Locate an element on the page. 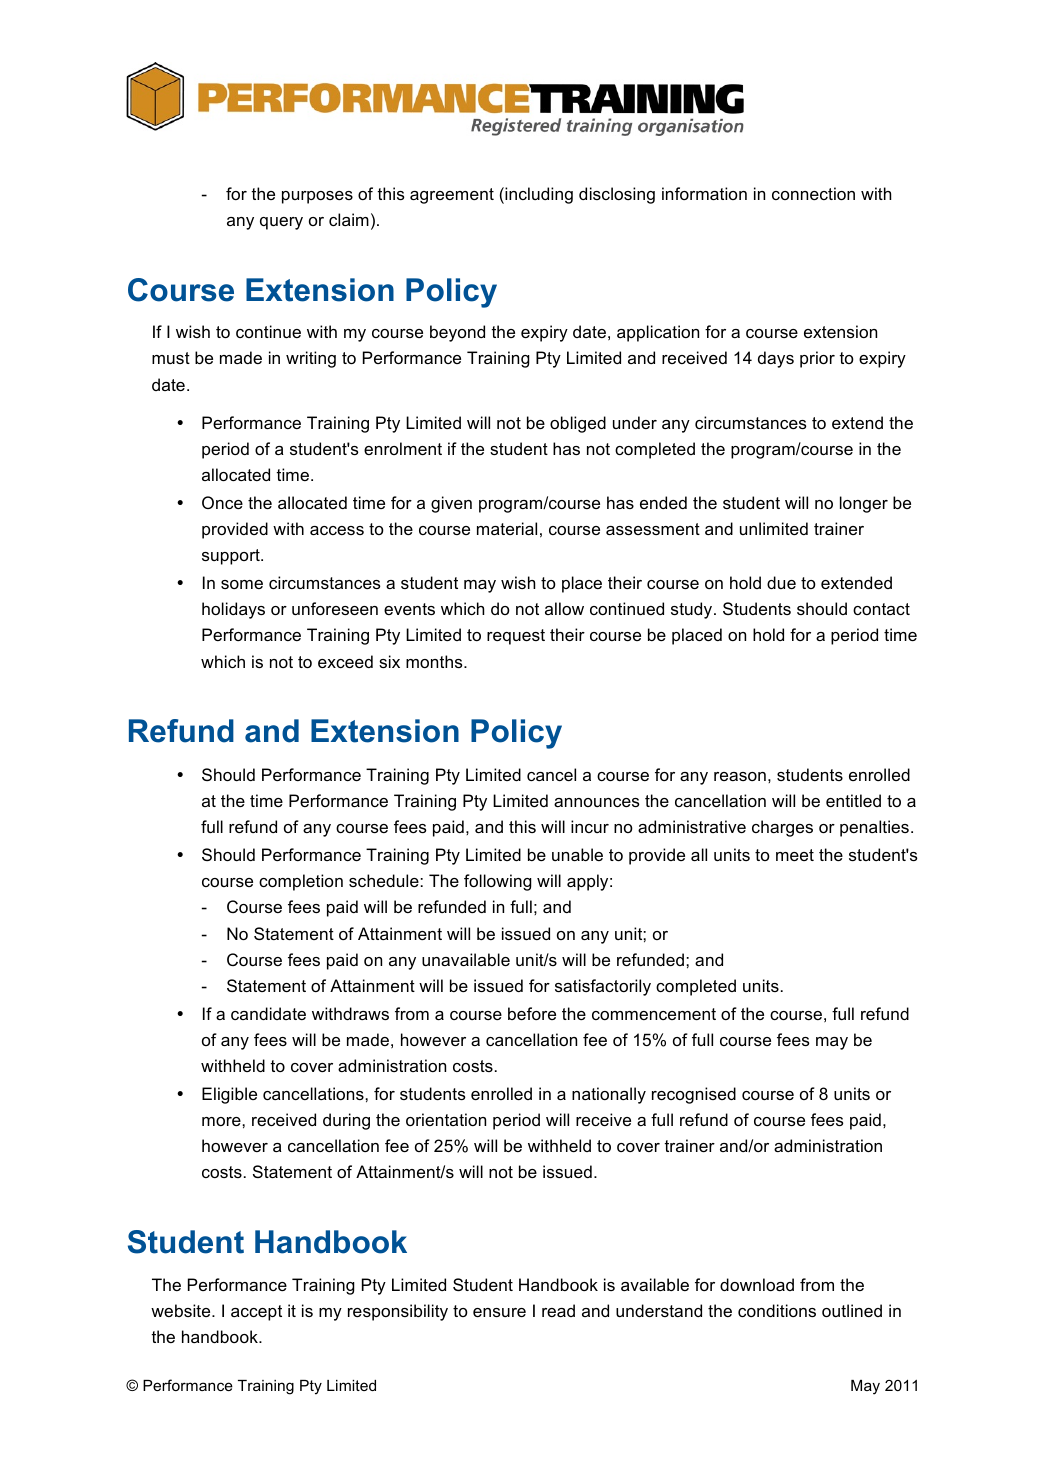  due is located at coordinates (781, 582).
